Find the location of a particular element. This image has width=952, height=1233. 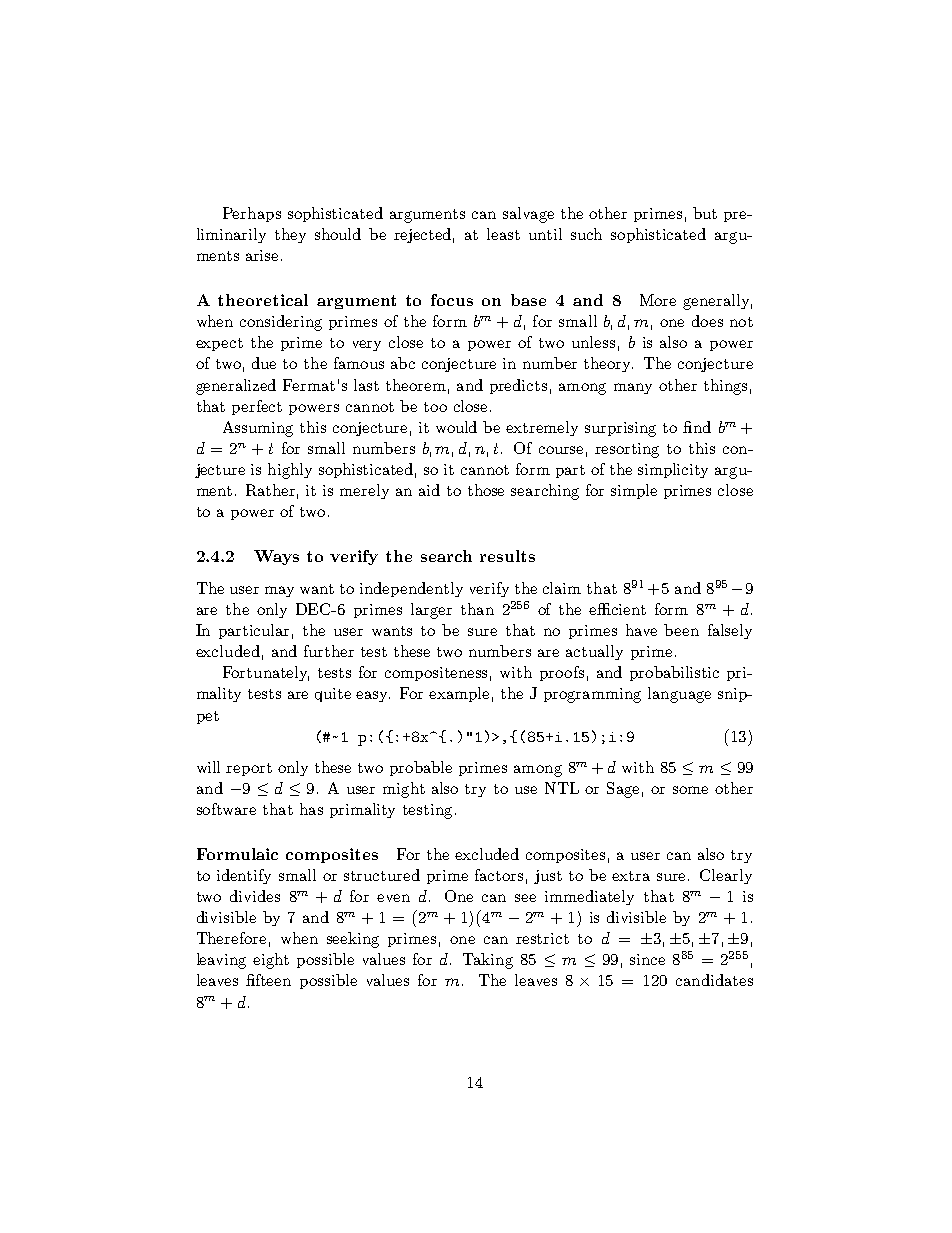

highly is located at coordinates (290, 471).
